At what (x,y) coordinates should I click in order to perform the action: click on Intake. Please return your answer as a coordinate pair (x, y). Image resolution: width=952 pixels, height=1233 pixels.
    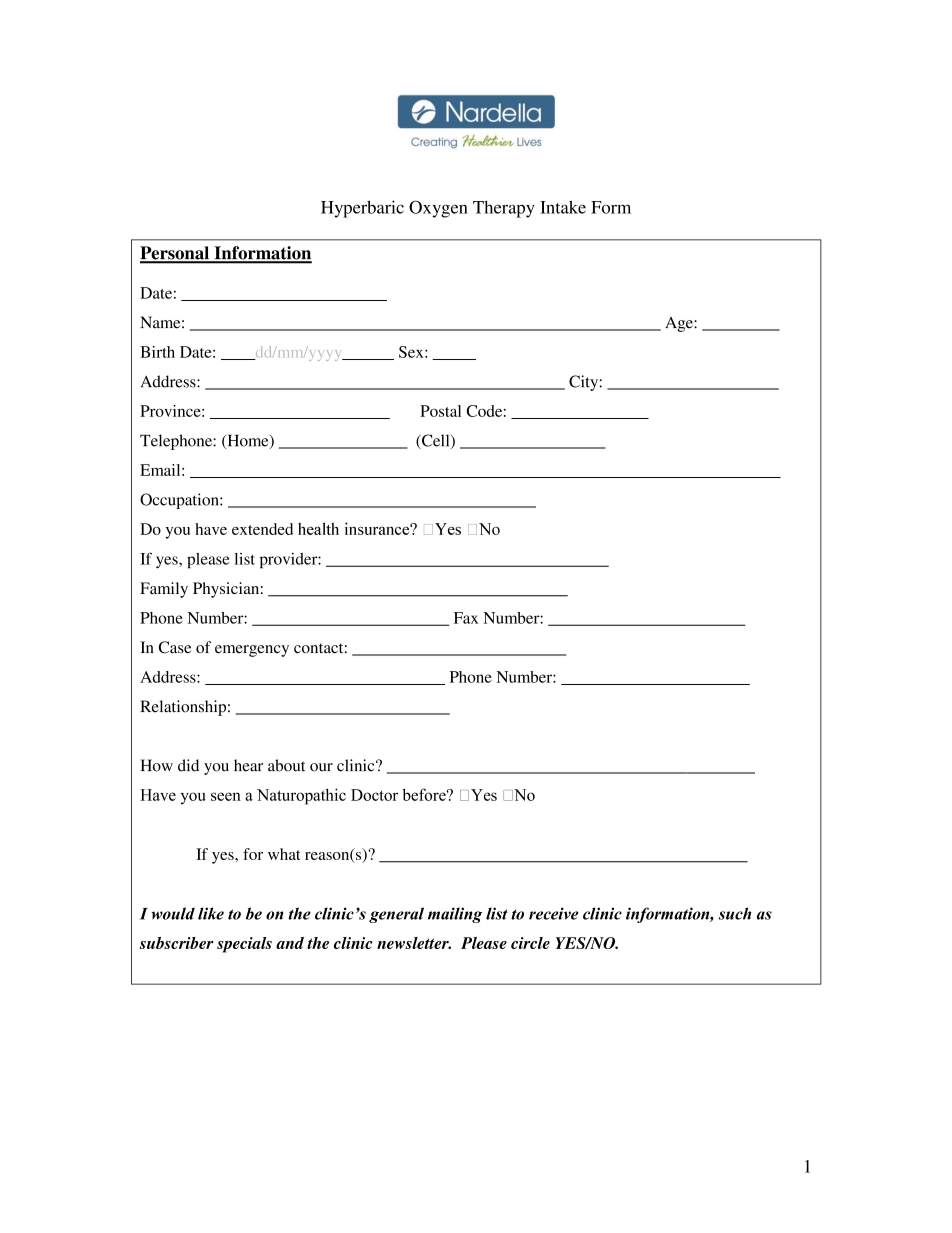
    Looking at the image, I should click on (563, 207).
